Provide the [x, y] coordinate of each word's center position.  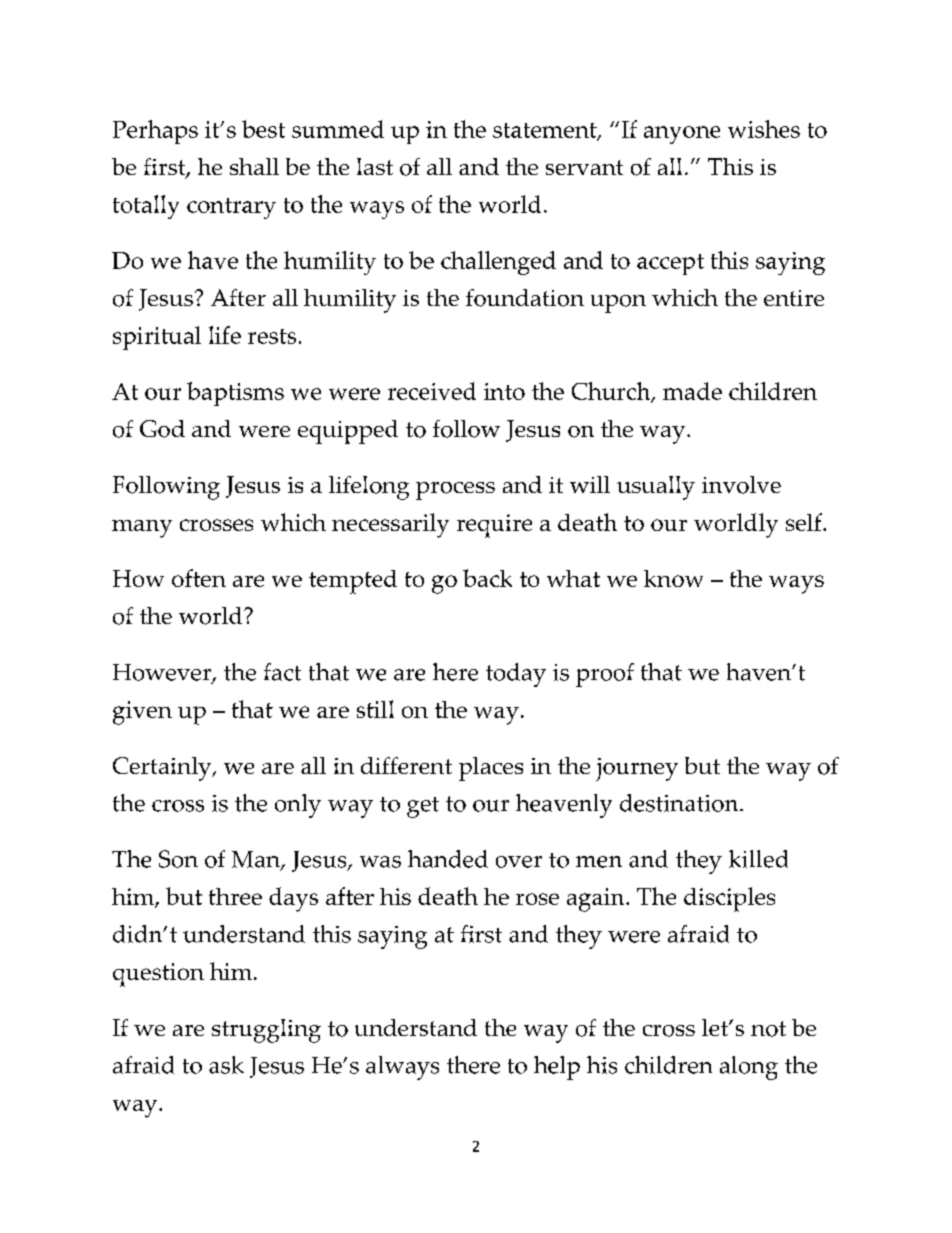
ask [226, 1065]
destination [680, 803]
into [504, 391]
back [487, 578]
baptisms [235, 394]
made [692, 391]
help [557, 1068]
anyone [682, 135]
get [423, 807]
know [673, 578]
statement [546, 132]
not [768, 1029]
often [199, 578]
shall [254, 166]
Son [178, 859]
